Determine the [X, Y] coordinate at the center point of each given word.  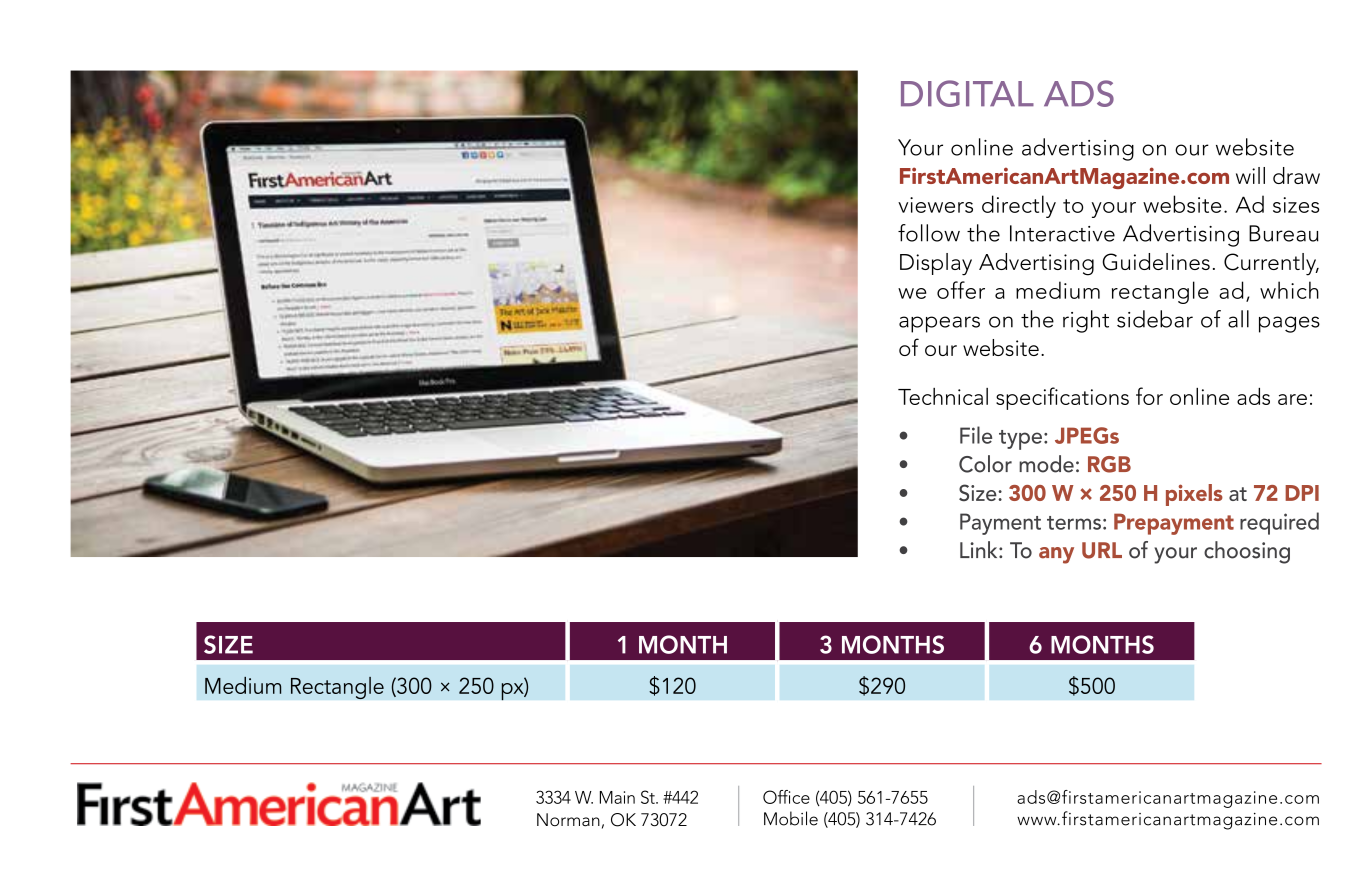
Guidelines [1156, 262]
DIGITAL [967, 93]
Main [617, 797]
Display [936, 264]
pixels [1194, 495]
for [1149, 396]
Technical [943, 396]
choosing [1247, 552]
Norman [568, 820]
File [976, 435]
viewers [935, 205]
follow [929, 233]
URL [1102, 550]
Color [985, 464]
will [1250, 175]
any [1056, 555]
